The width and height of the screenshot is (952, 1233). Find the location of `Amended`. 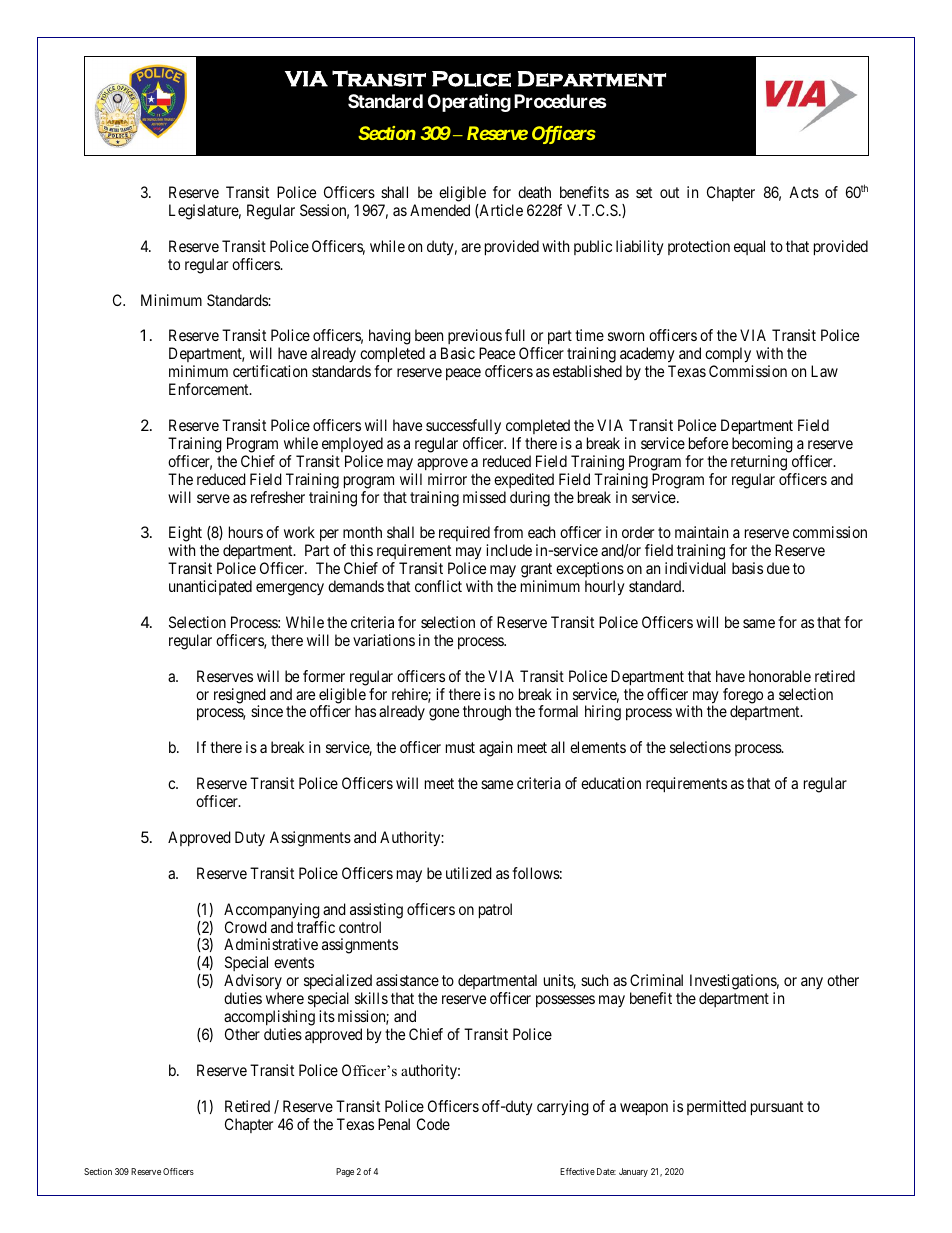

Amended is located at coordinates (440, 210).
